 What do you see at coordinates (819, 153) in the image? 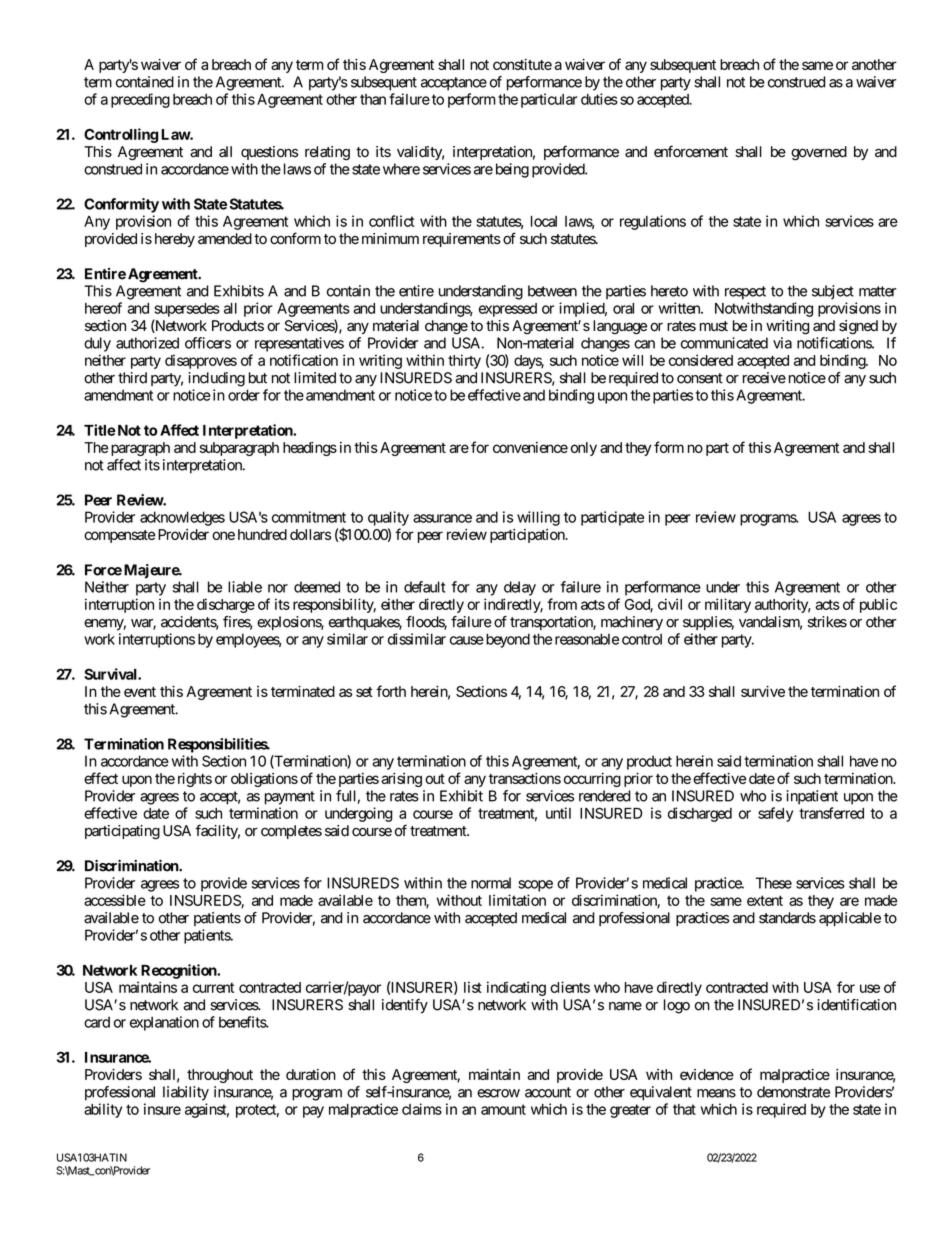
I see `governed` at bounding box center [819, 153].
